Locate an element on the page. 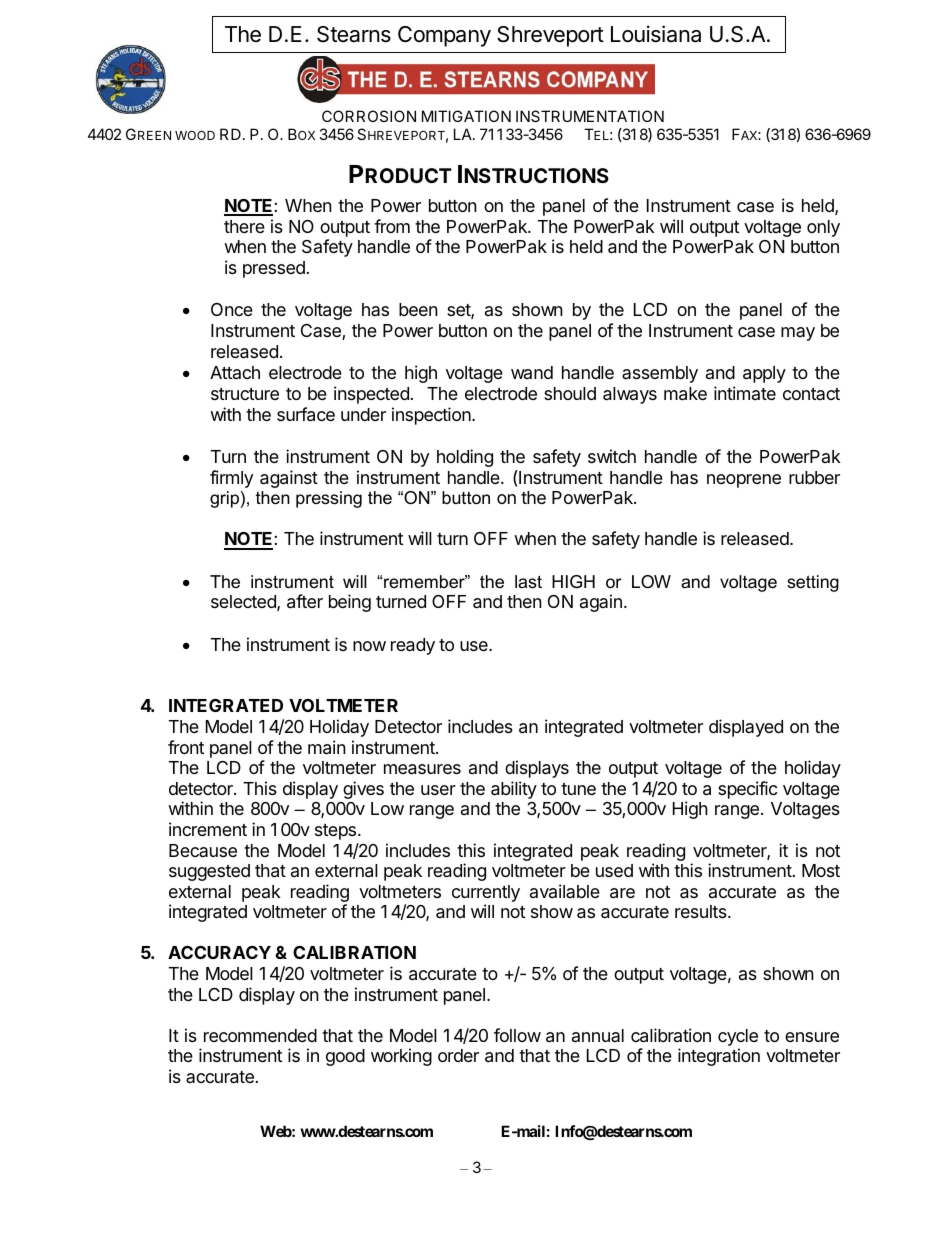 This image has width=952, height=1233. intimate is located at coordinates (745, 393).
